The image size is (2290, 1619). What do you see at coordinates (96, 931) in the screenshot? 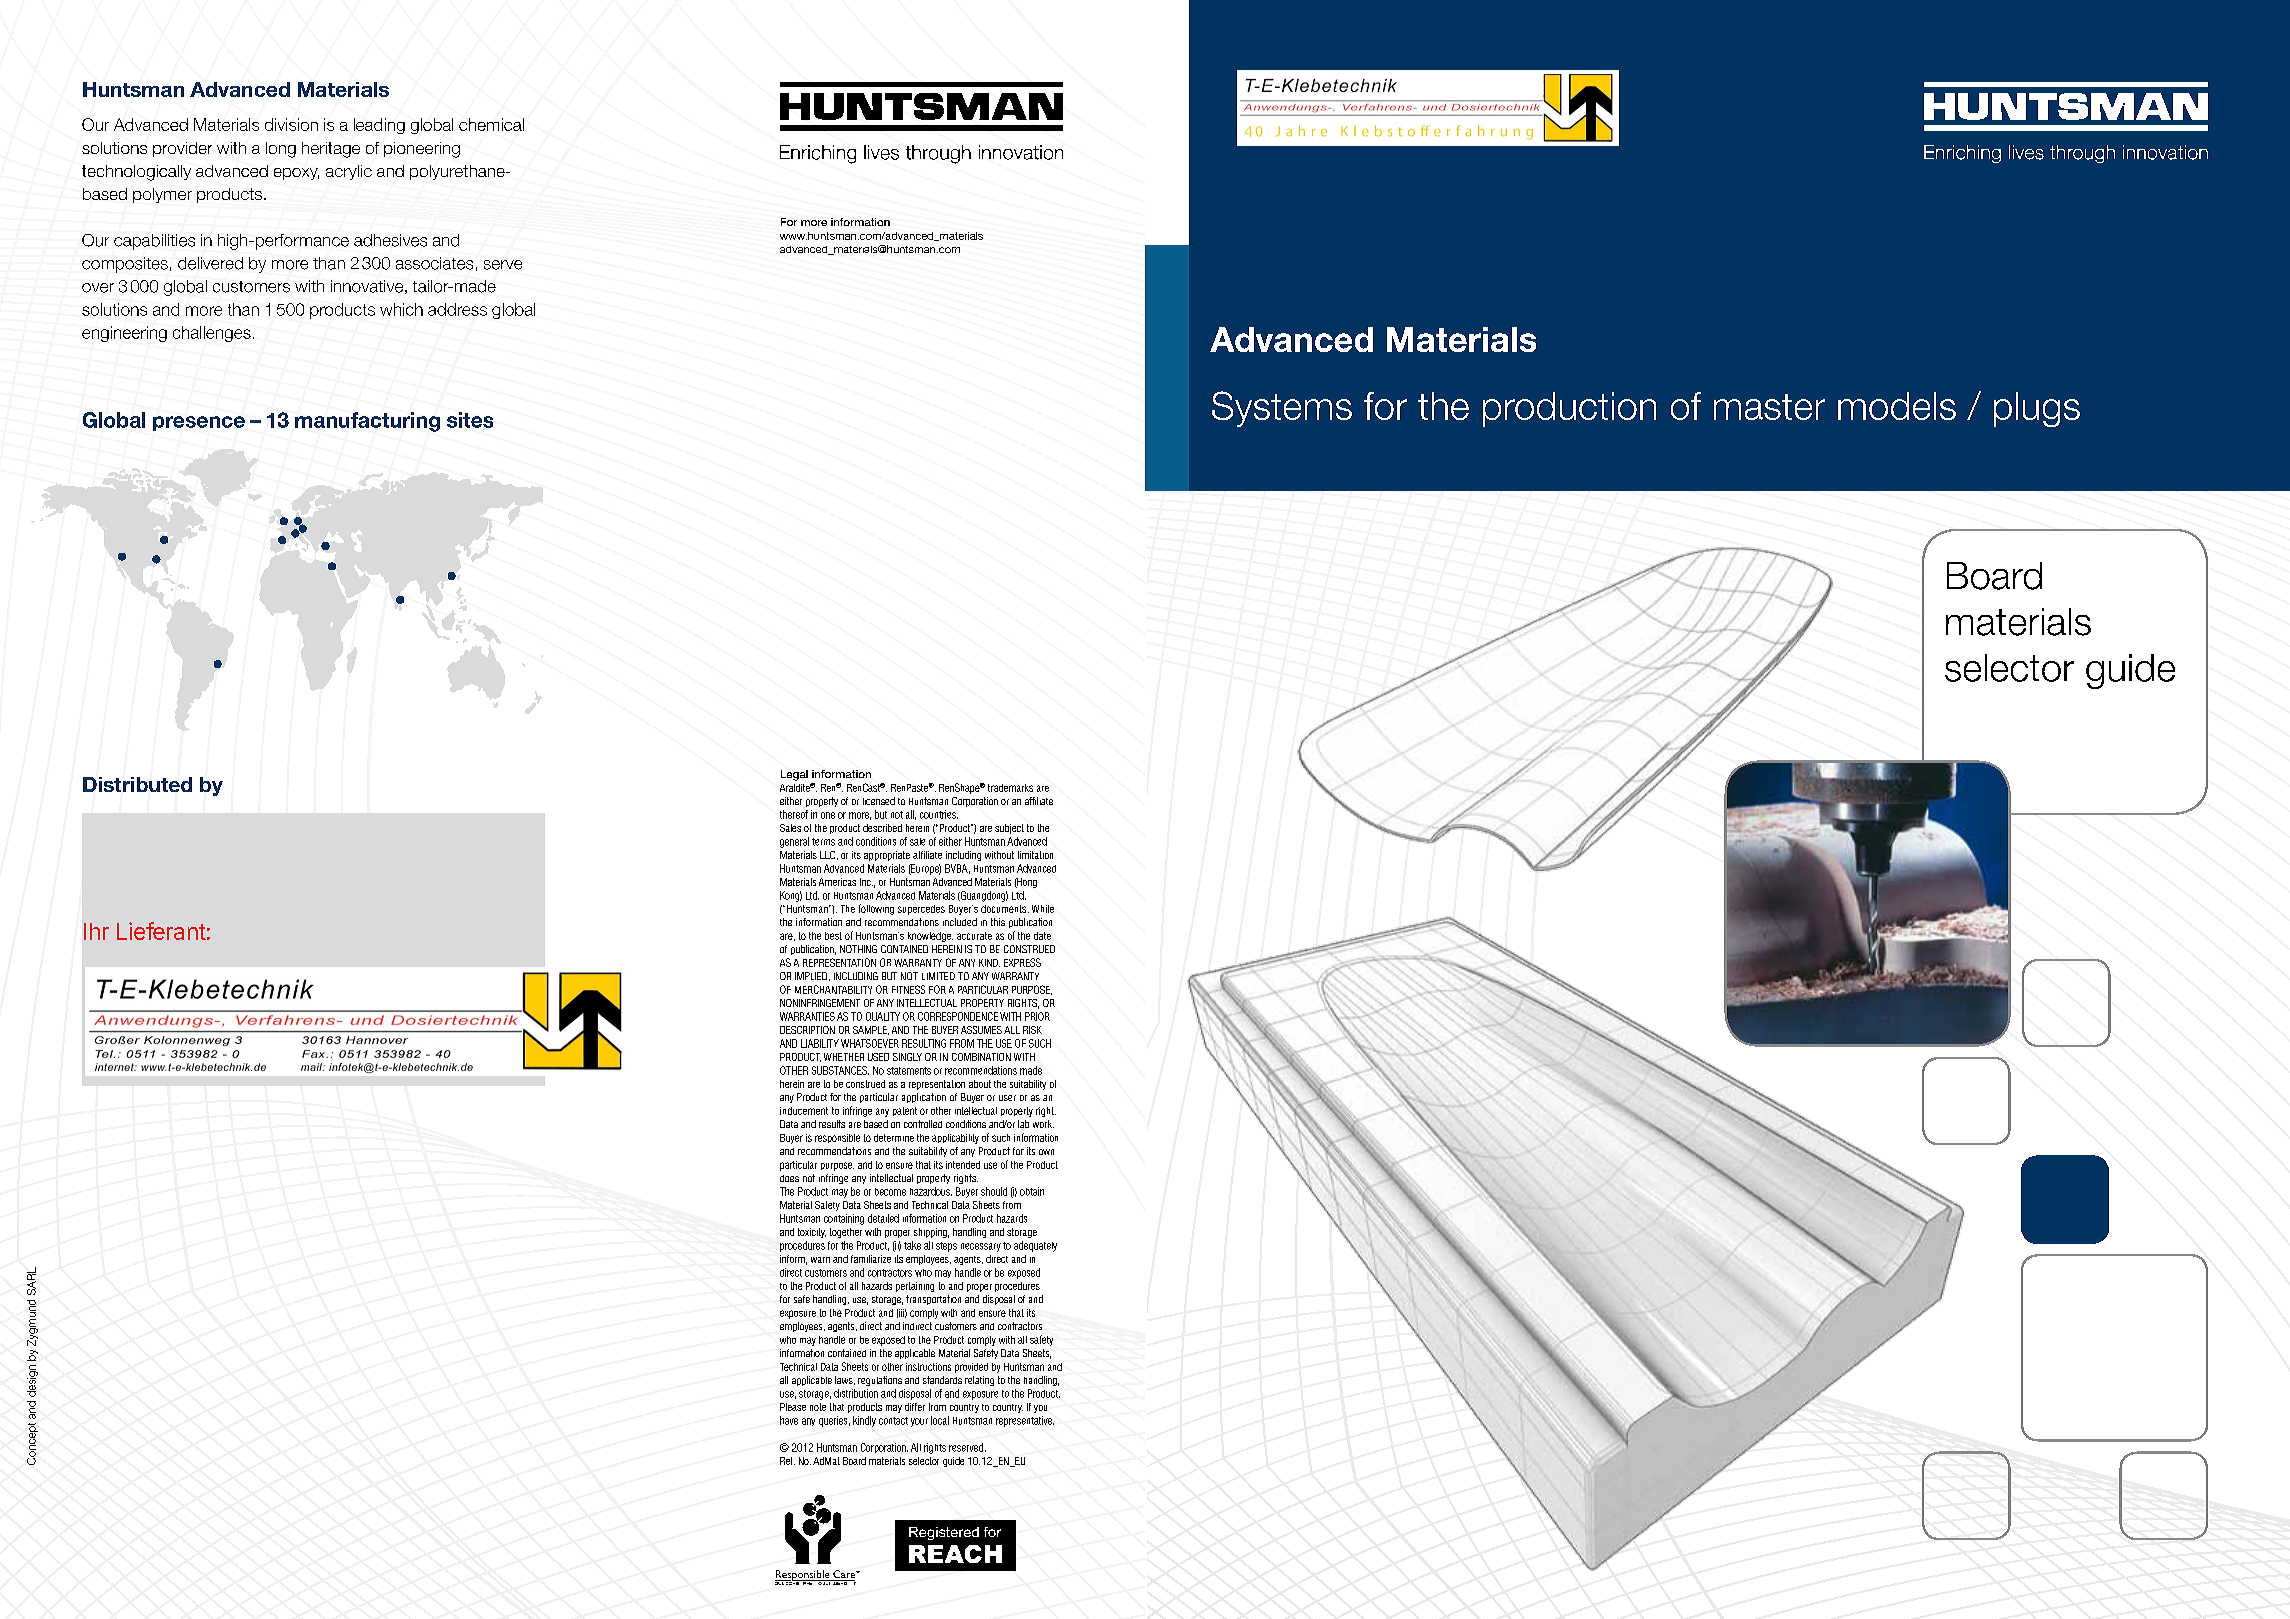
I see `Ihr` at bounding box center [96, 931].
